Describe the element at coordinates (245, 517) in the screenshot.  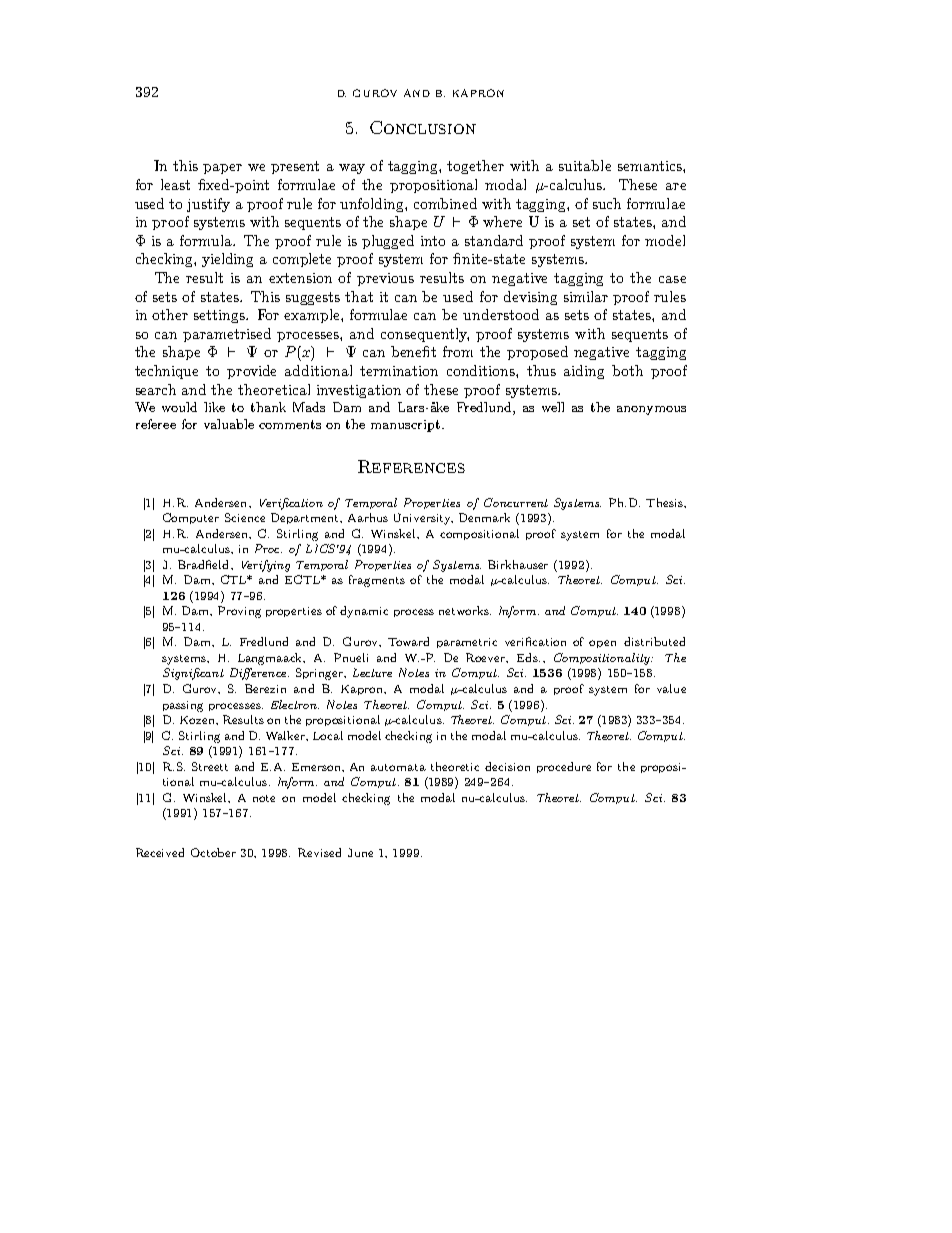
I see `Science` at that location.
